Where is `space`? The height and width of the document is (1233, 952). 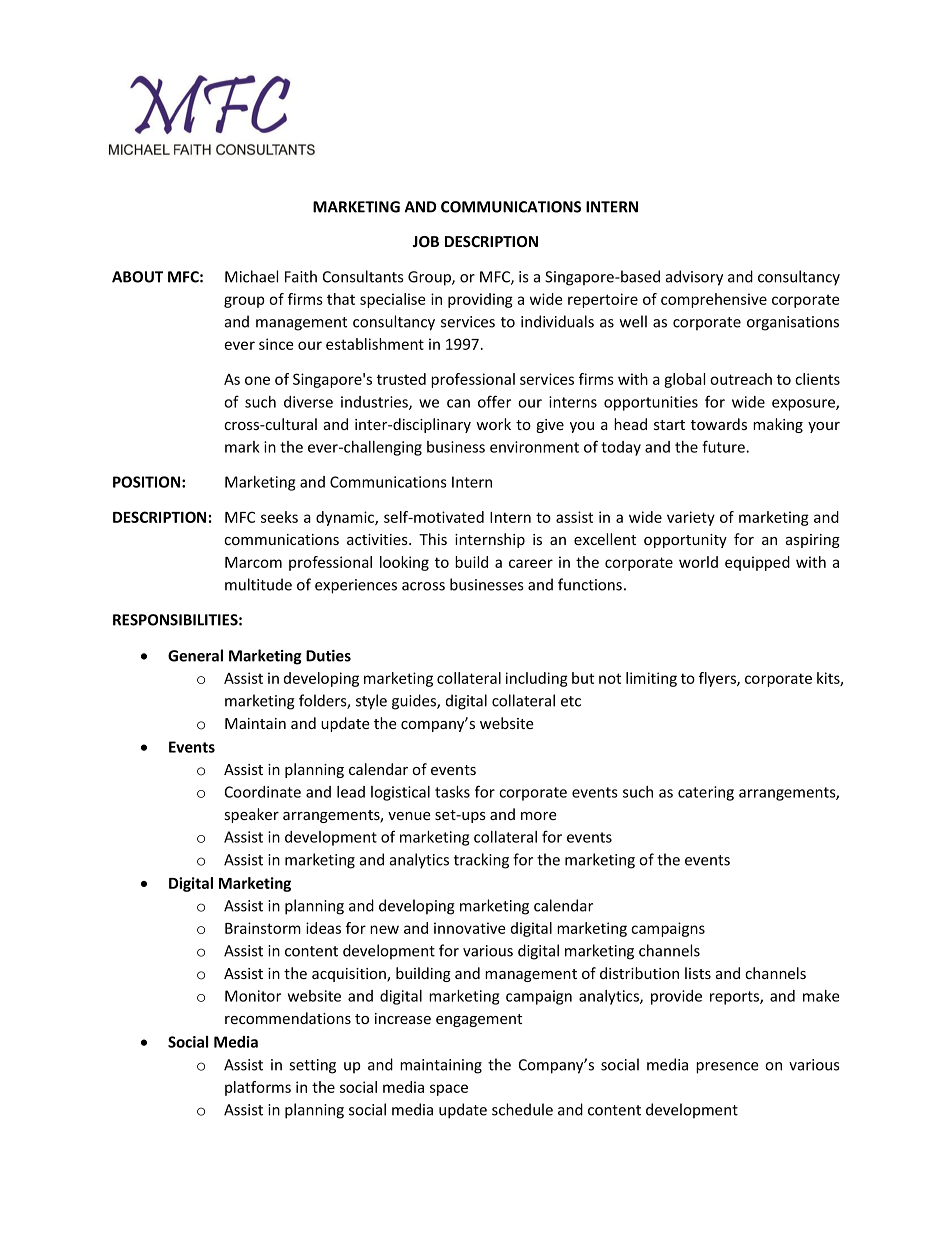 space is located at coordinates (449, 1090).
